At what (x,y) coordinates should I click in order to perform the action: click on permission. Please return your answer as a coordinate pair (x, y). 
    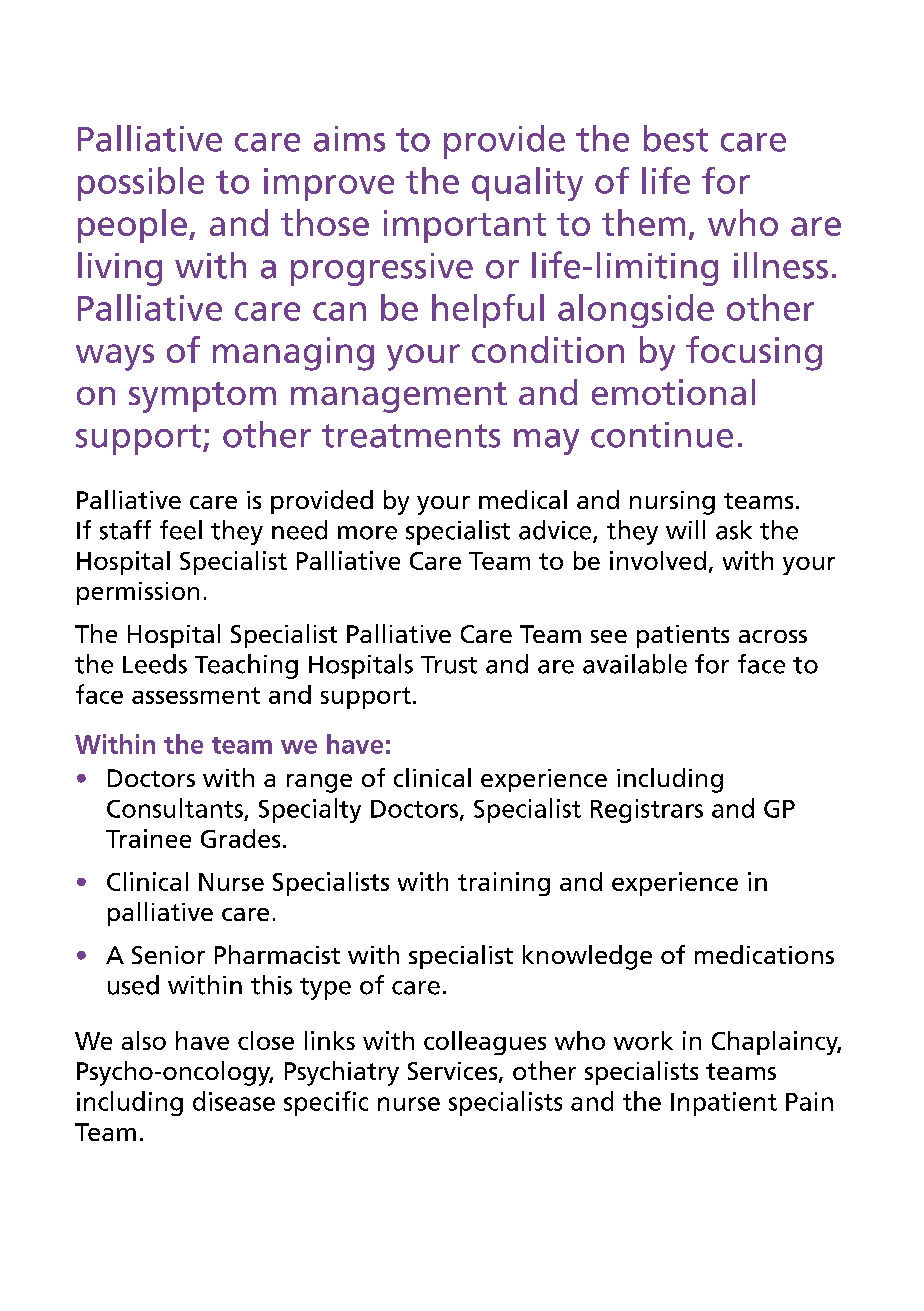
    Looking at the image, I should click on (138, 593).
